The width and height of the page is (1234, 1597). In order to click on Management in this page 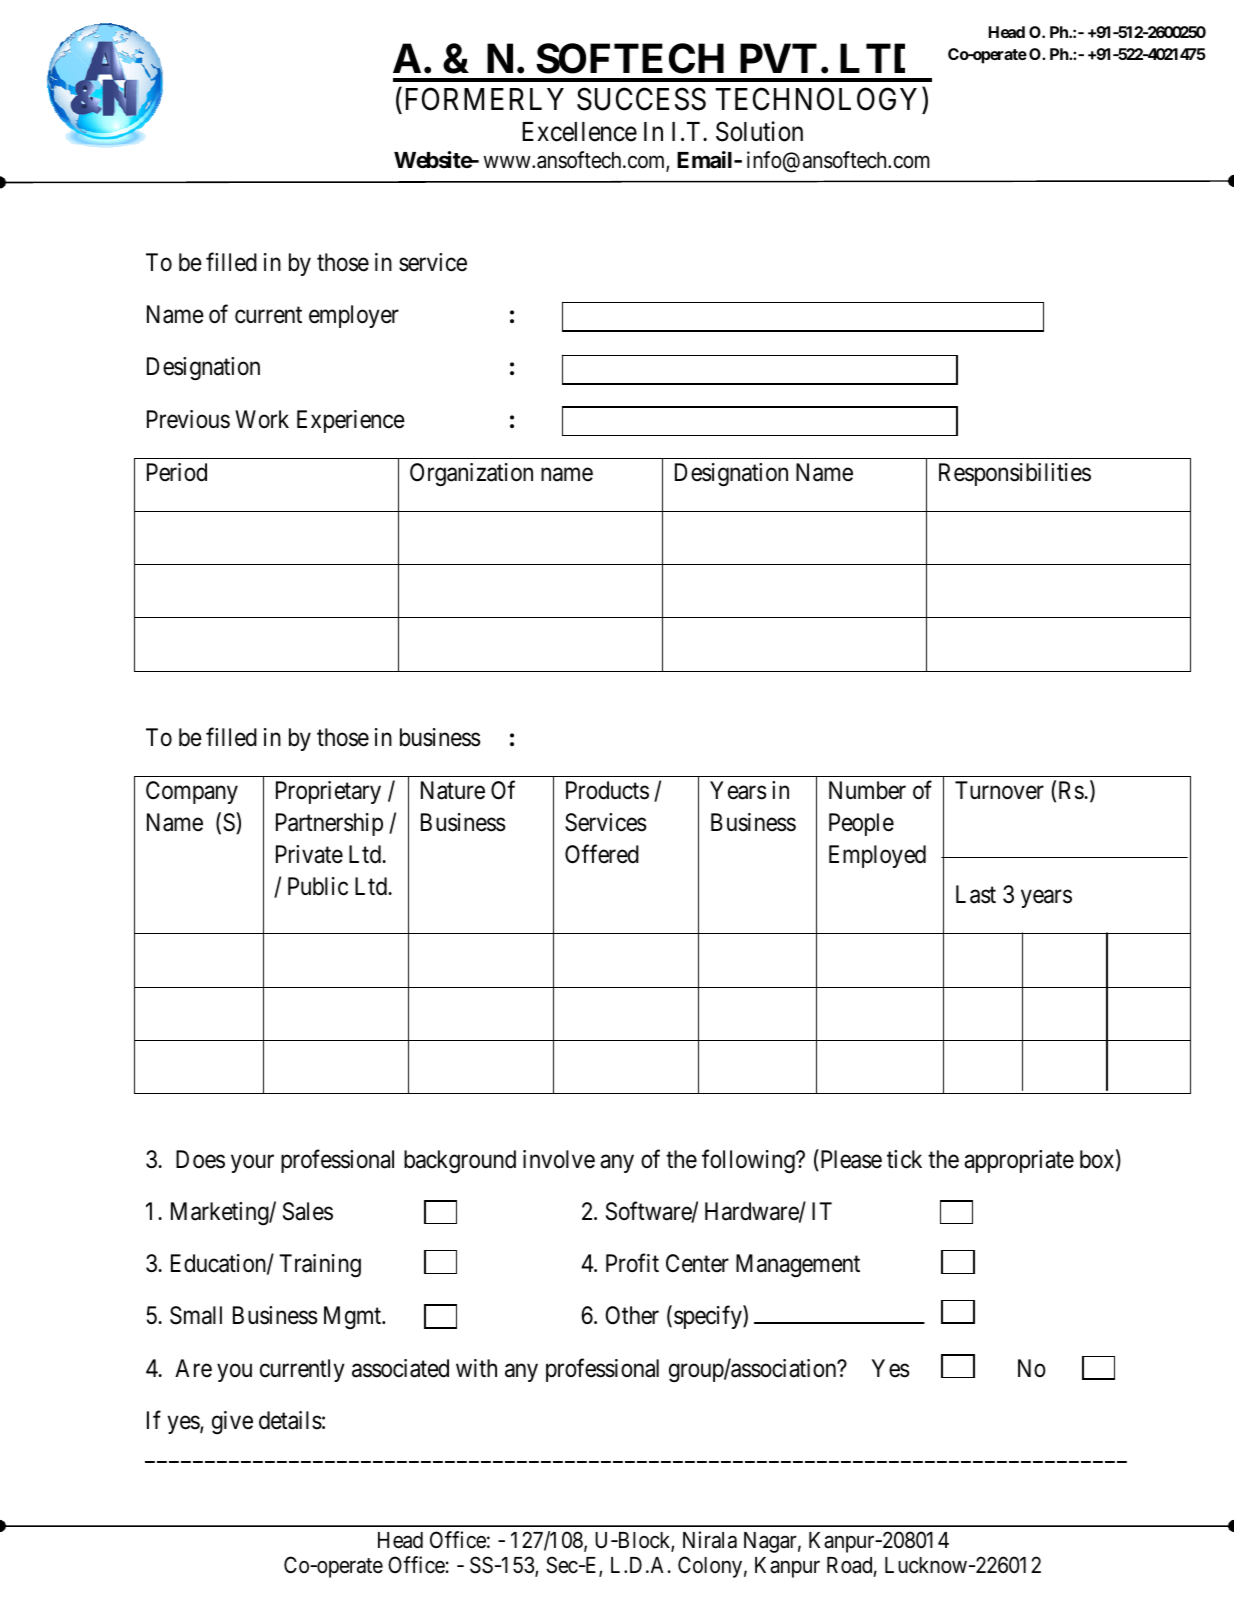, I will do `click(798, 1265)`.
